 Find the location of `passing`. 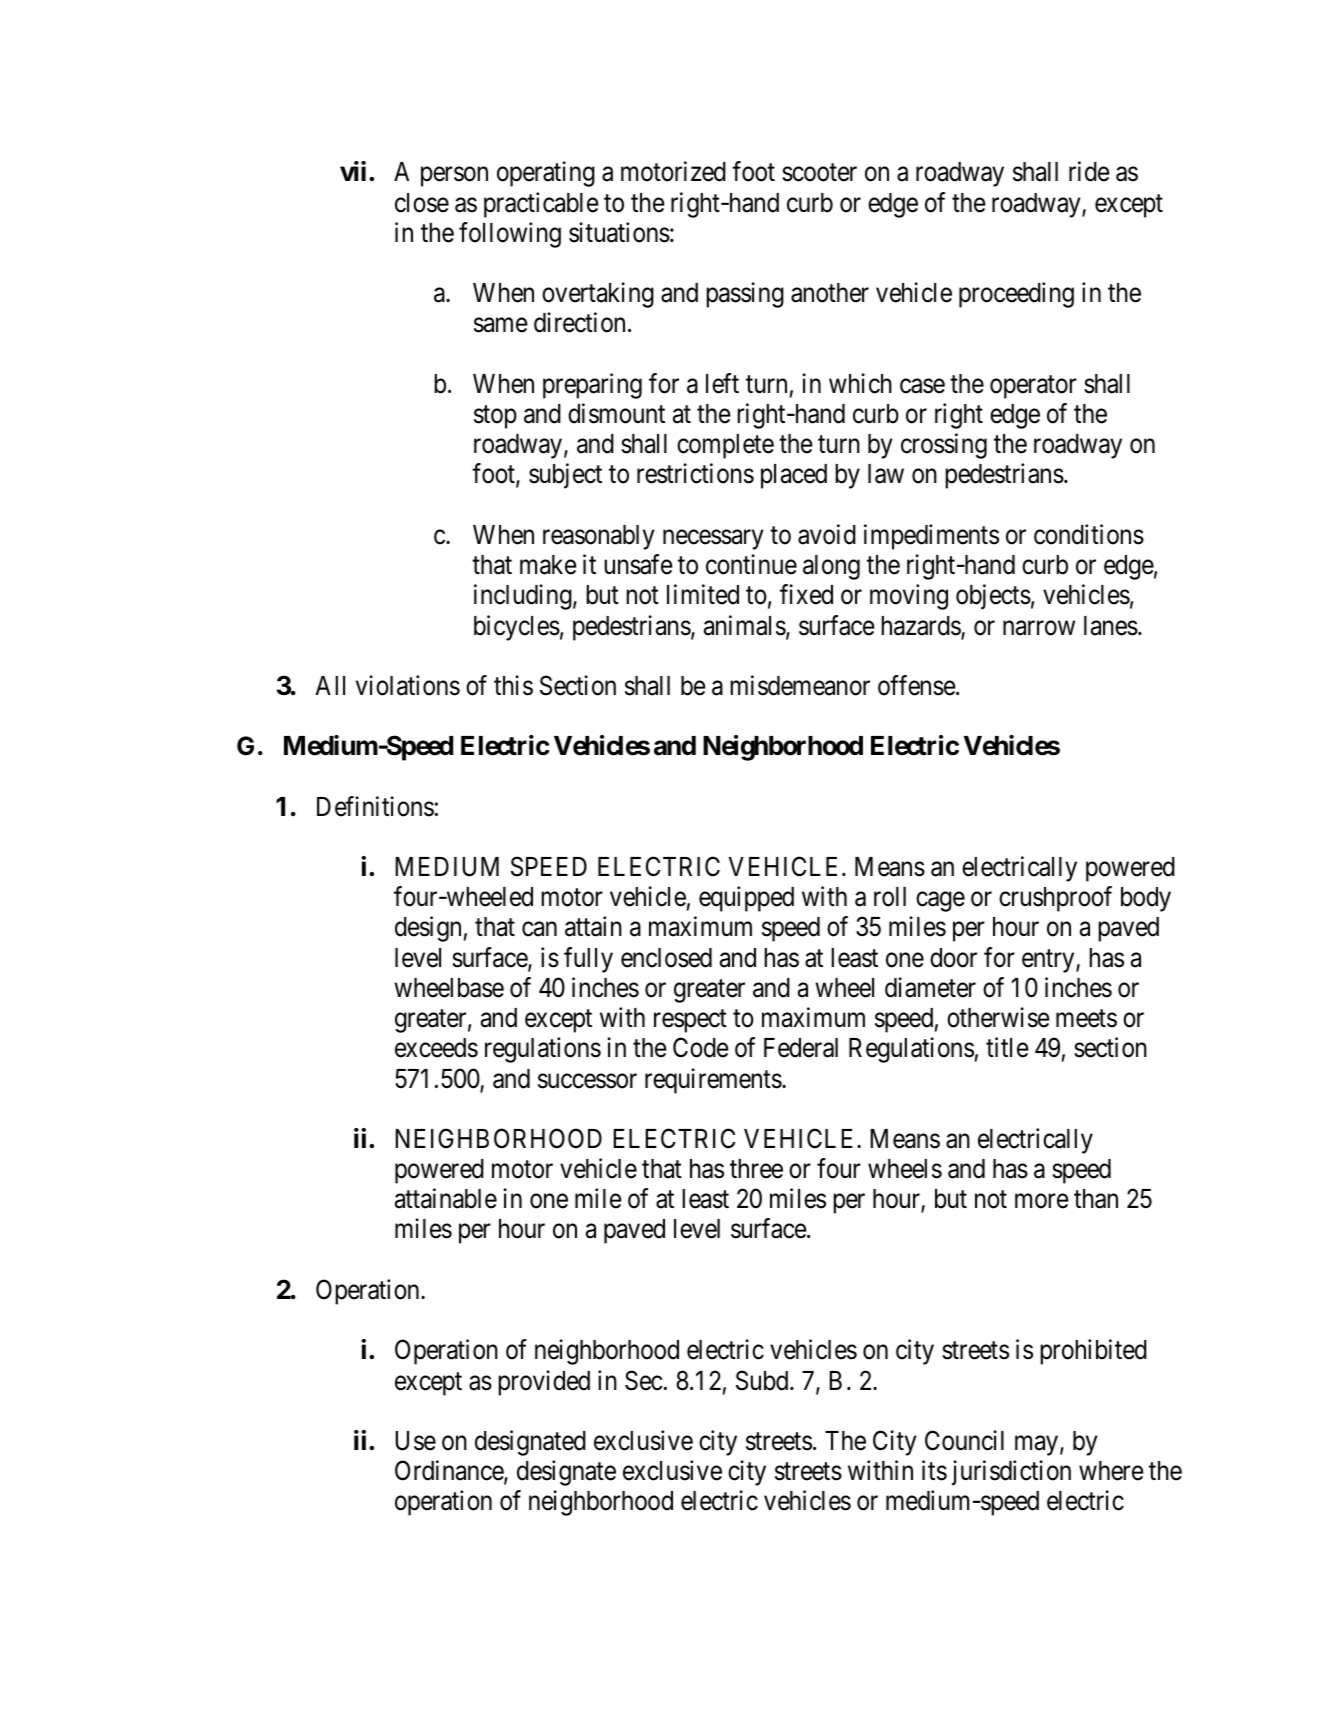

passing is located at coordinates (745, 295).
